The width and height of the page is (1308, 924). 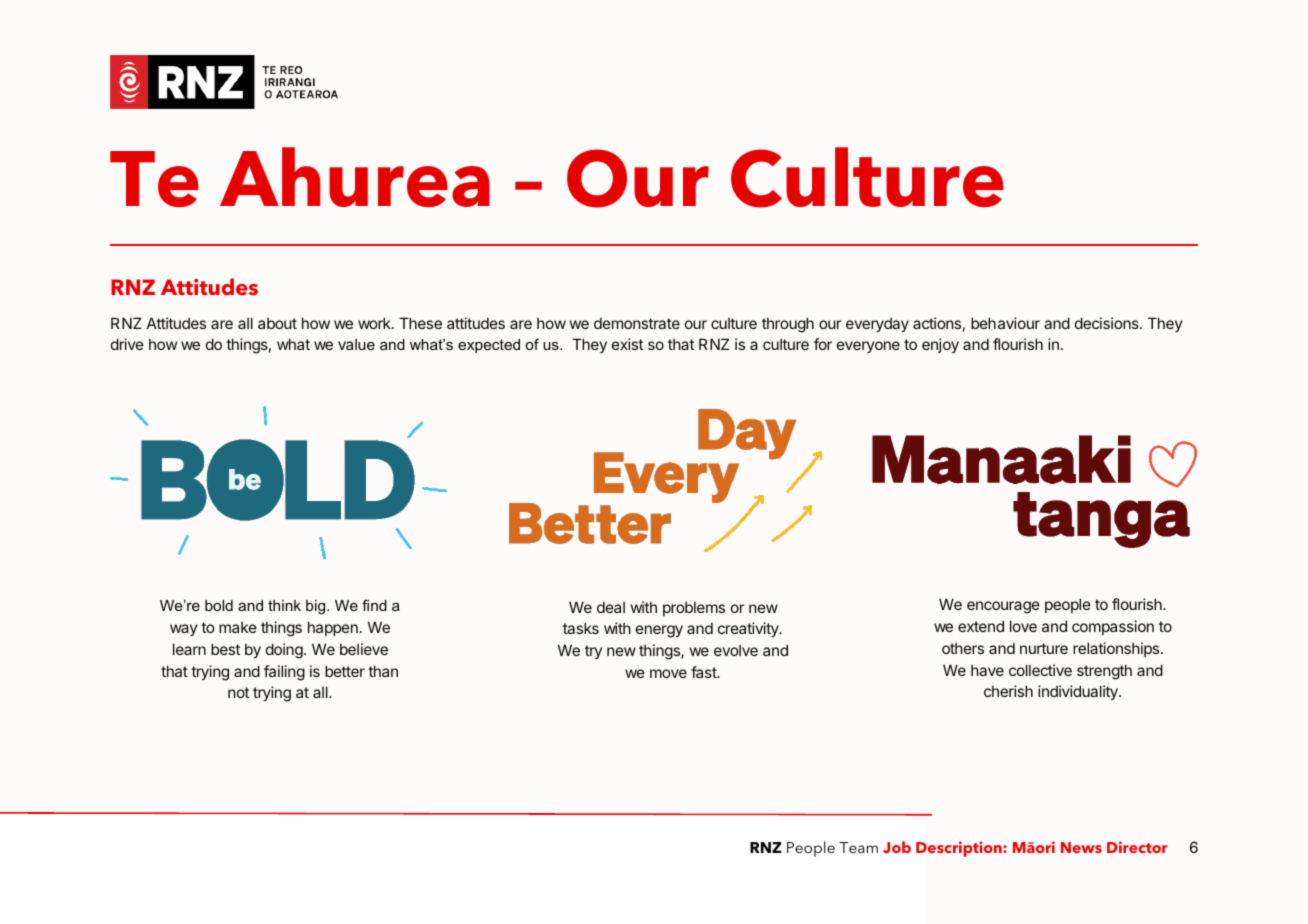 I want to click on behaviour, so click(x=1005, y=323).
